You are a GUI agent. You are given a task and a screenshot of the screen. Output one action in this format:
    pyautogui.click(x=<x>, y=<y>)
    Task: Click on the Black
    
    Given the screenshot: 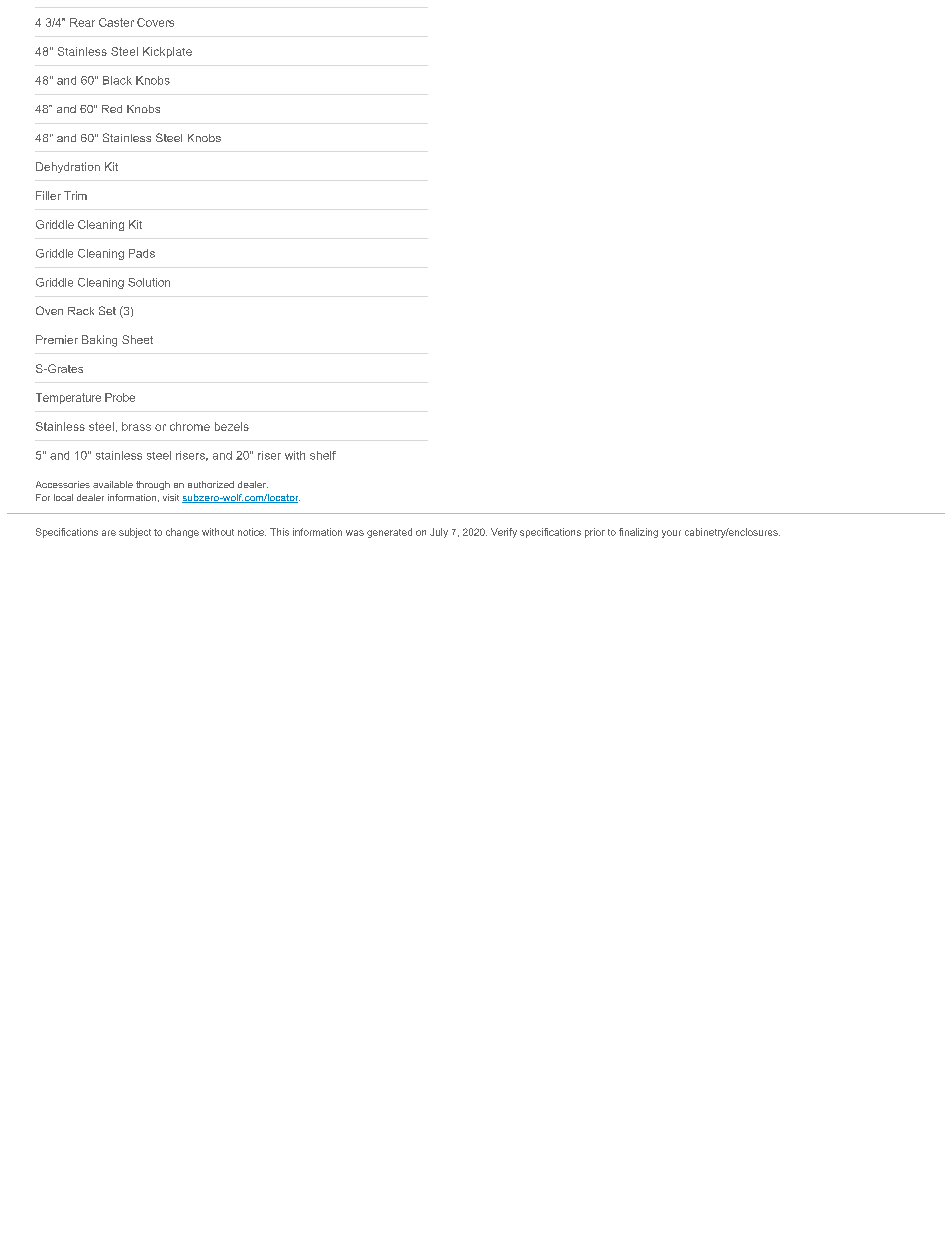 What is the action you would take?
    pyautogui.click(x=117, y=80)
